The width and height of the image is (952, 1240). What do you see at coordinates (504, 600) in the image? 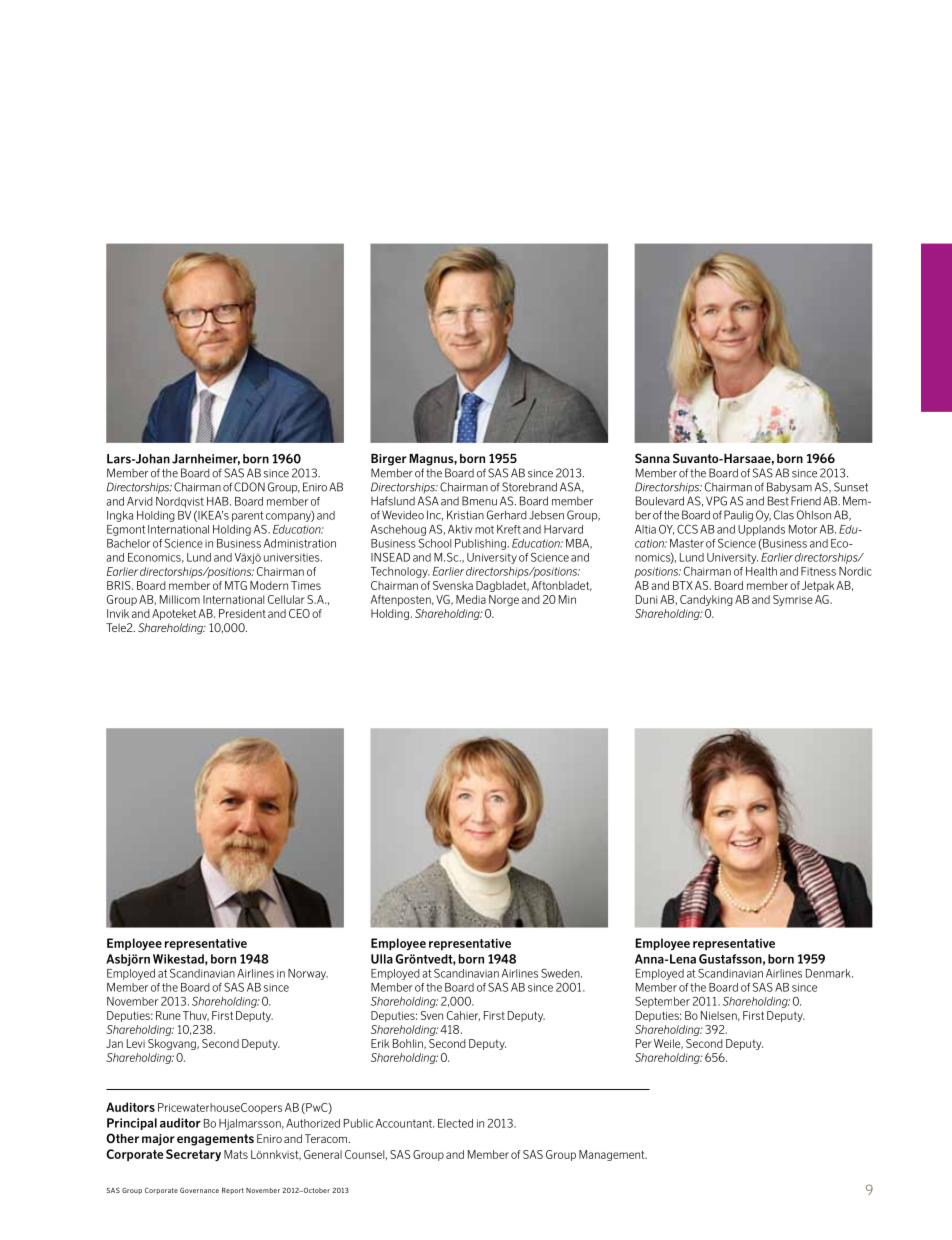
I see `Norge` at bounding box center [504, 600].
